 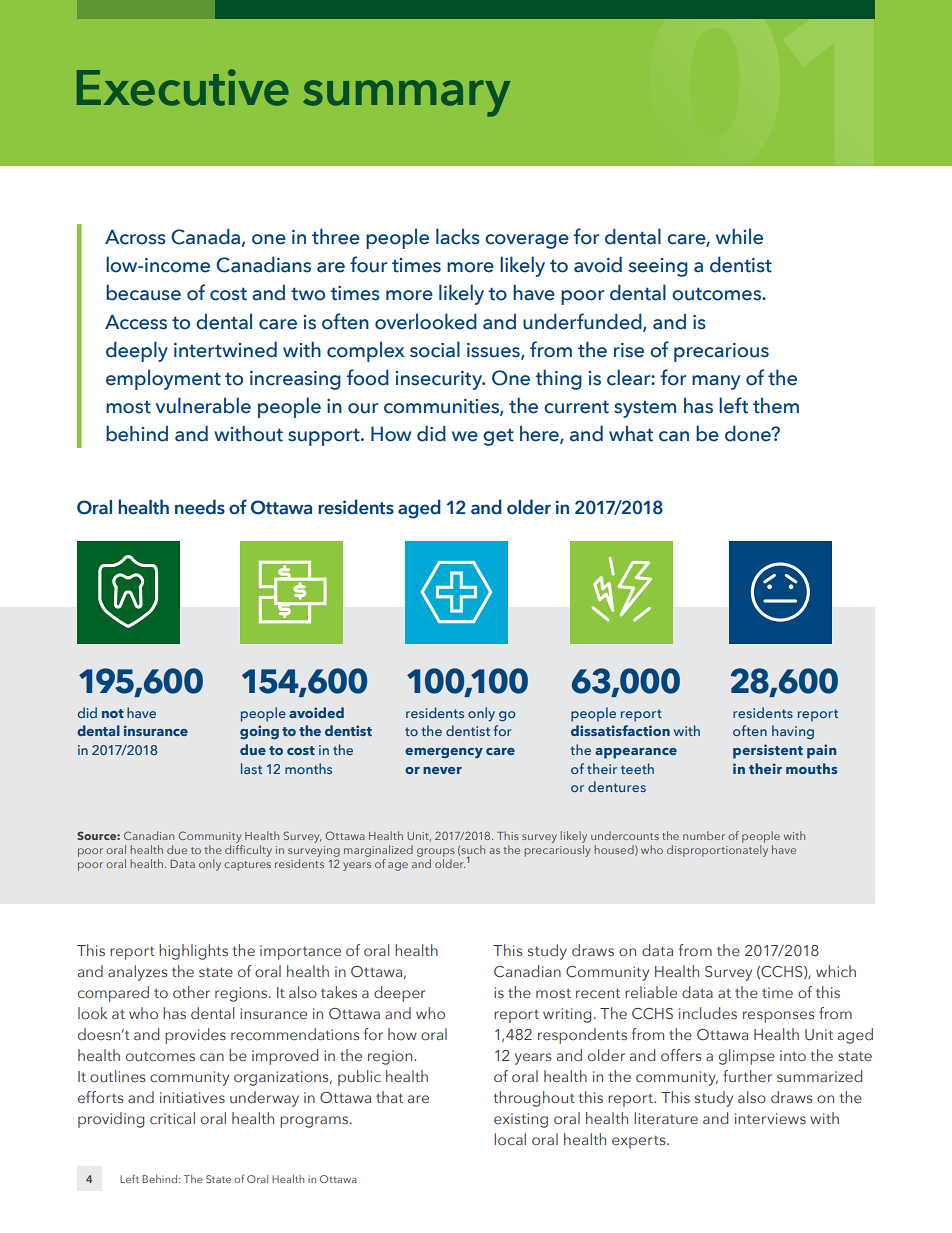 What do you see at coordinates (200, 507) in the screenshot?
I see `needs` at bounding box center [200, 507].
